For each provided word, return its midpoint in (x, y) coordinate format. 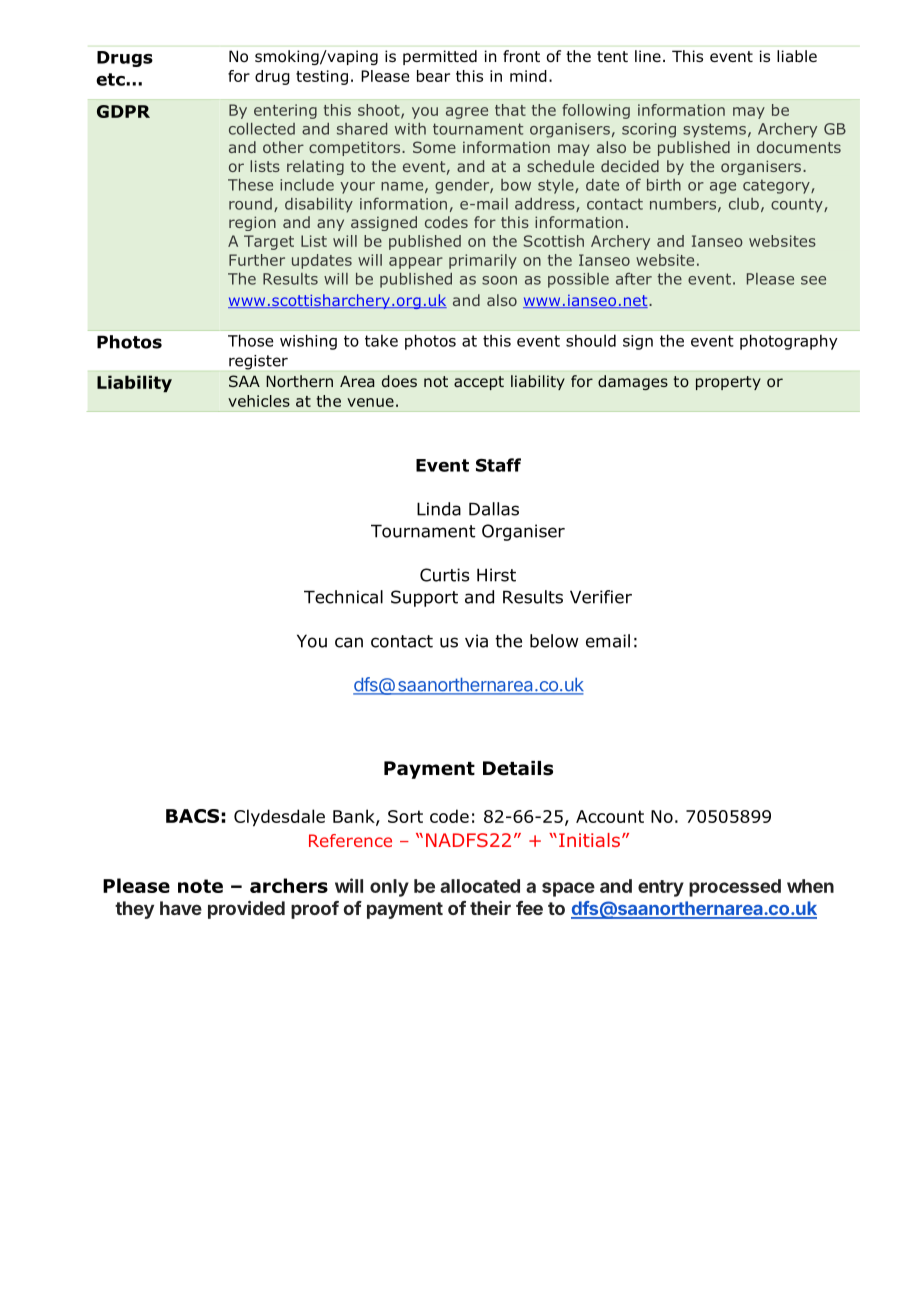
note (200, 886)
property (728, 383)
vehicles (259, 401)
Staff (498, 465)
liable (797, 56)
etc (111, 79)
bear (433, 76)
